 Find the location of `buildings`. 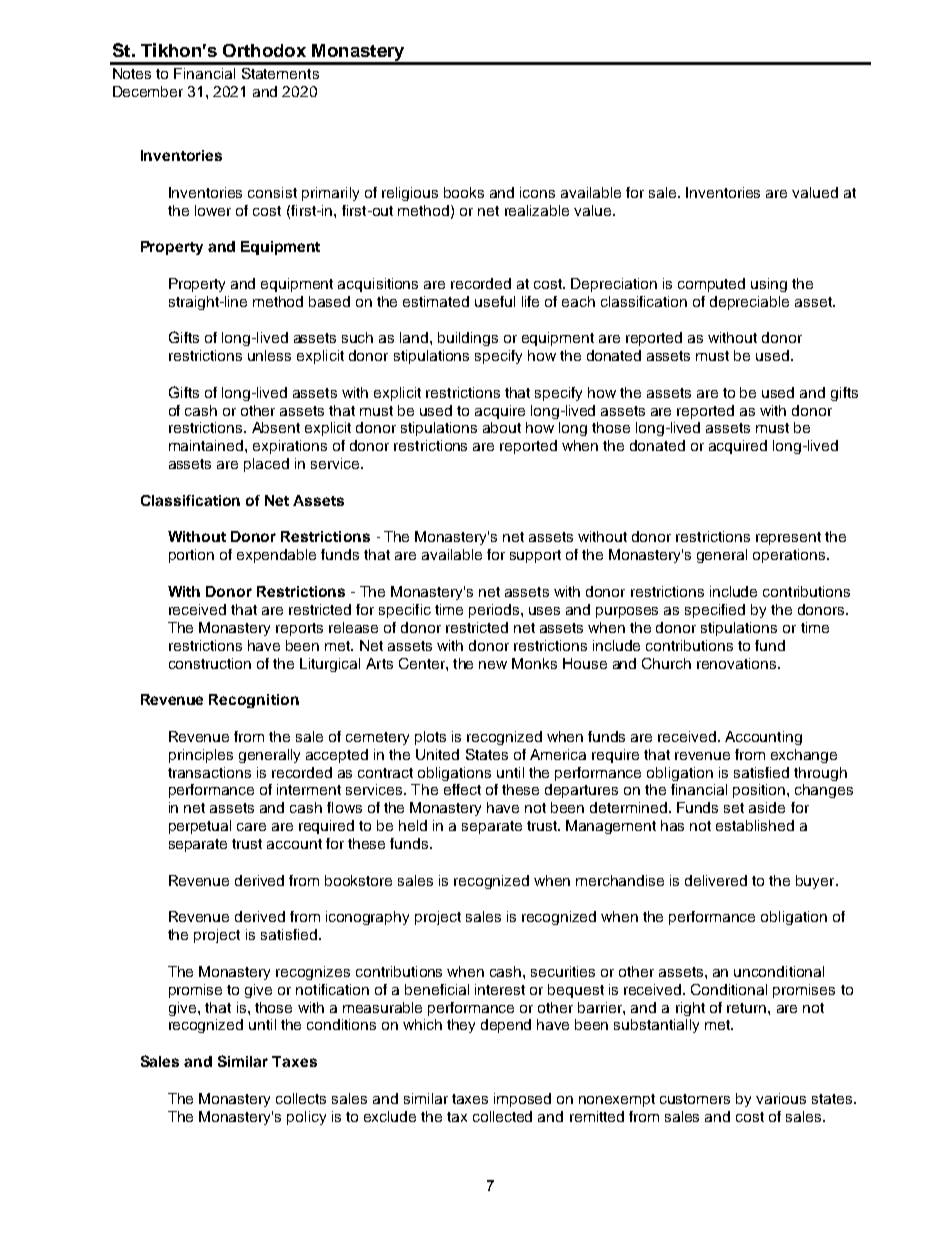

buildings is located at coordinates (468, 339).
